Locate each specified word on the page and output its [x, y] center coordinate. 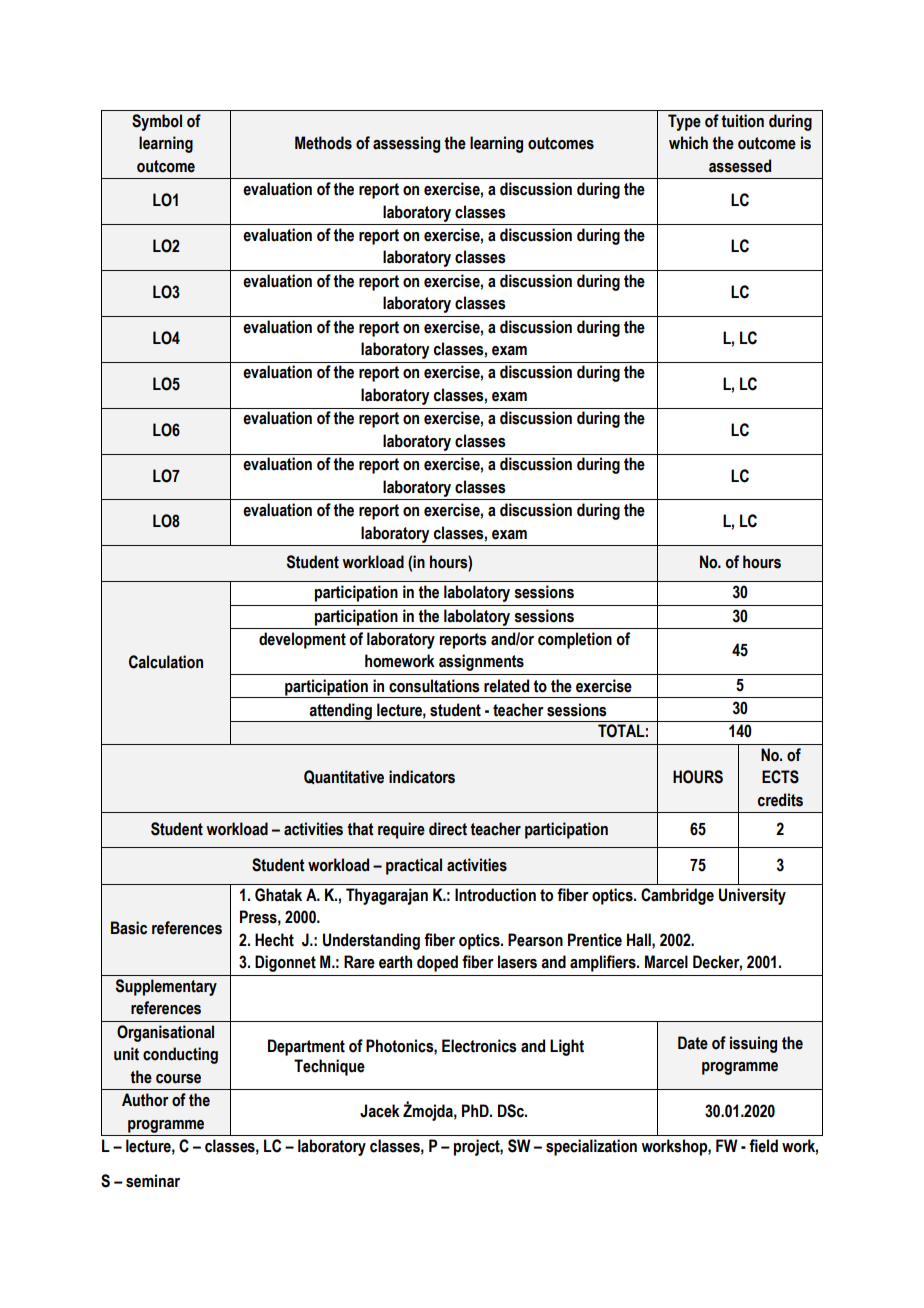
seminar [153, 1181]
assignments [481, 662]
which [688, 143]
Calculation [166, 662]
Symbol [157, 122]
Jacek [380, 1111]
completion [575, 640]
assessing [406, 144]
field [763, 1146]
